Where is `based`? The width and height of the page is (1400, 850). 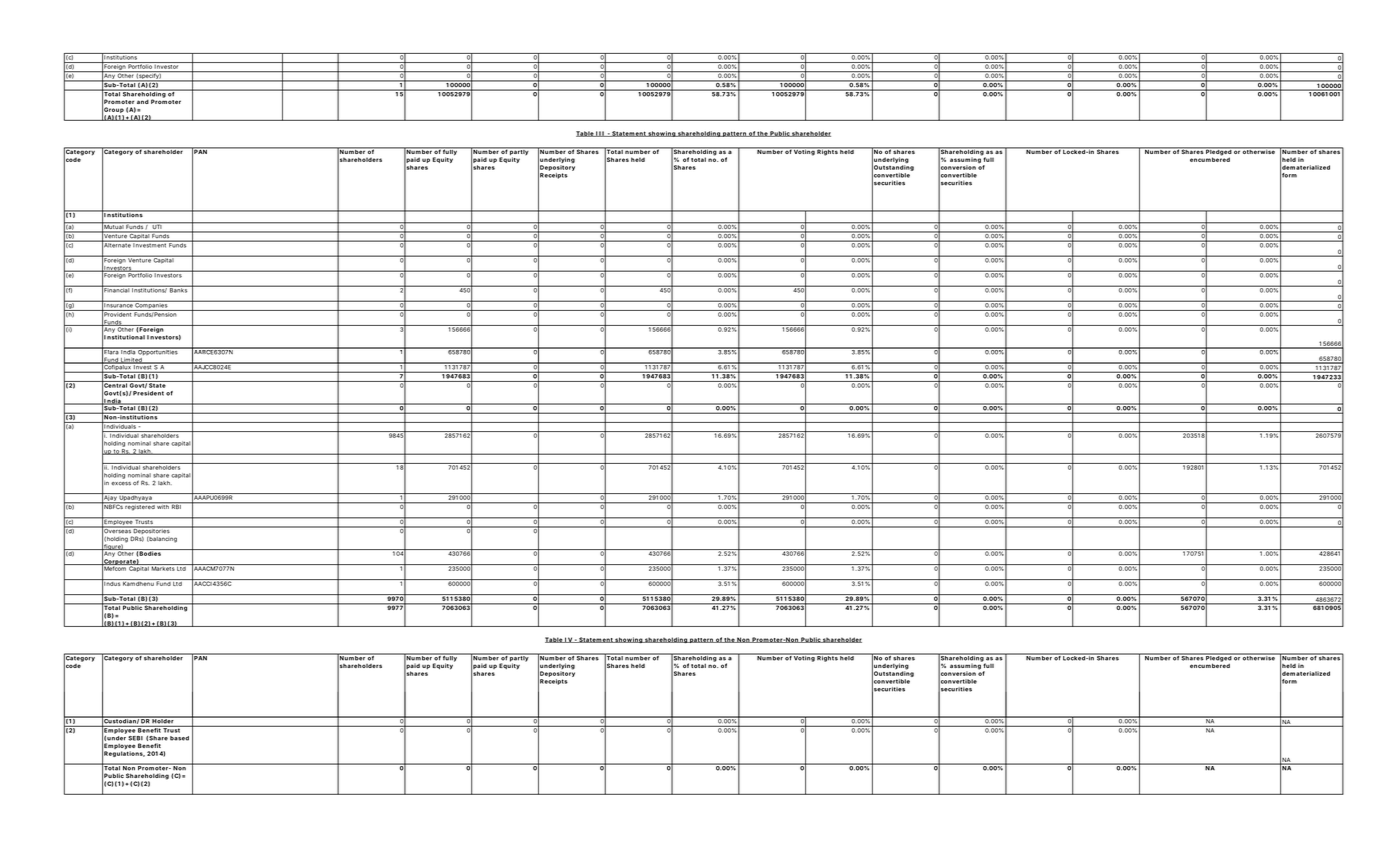
based is located at coordinates (179, 738).
